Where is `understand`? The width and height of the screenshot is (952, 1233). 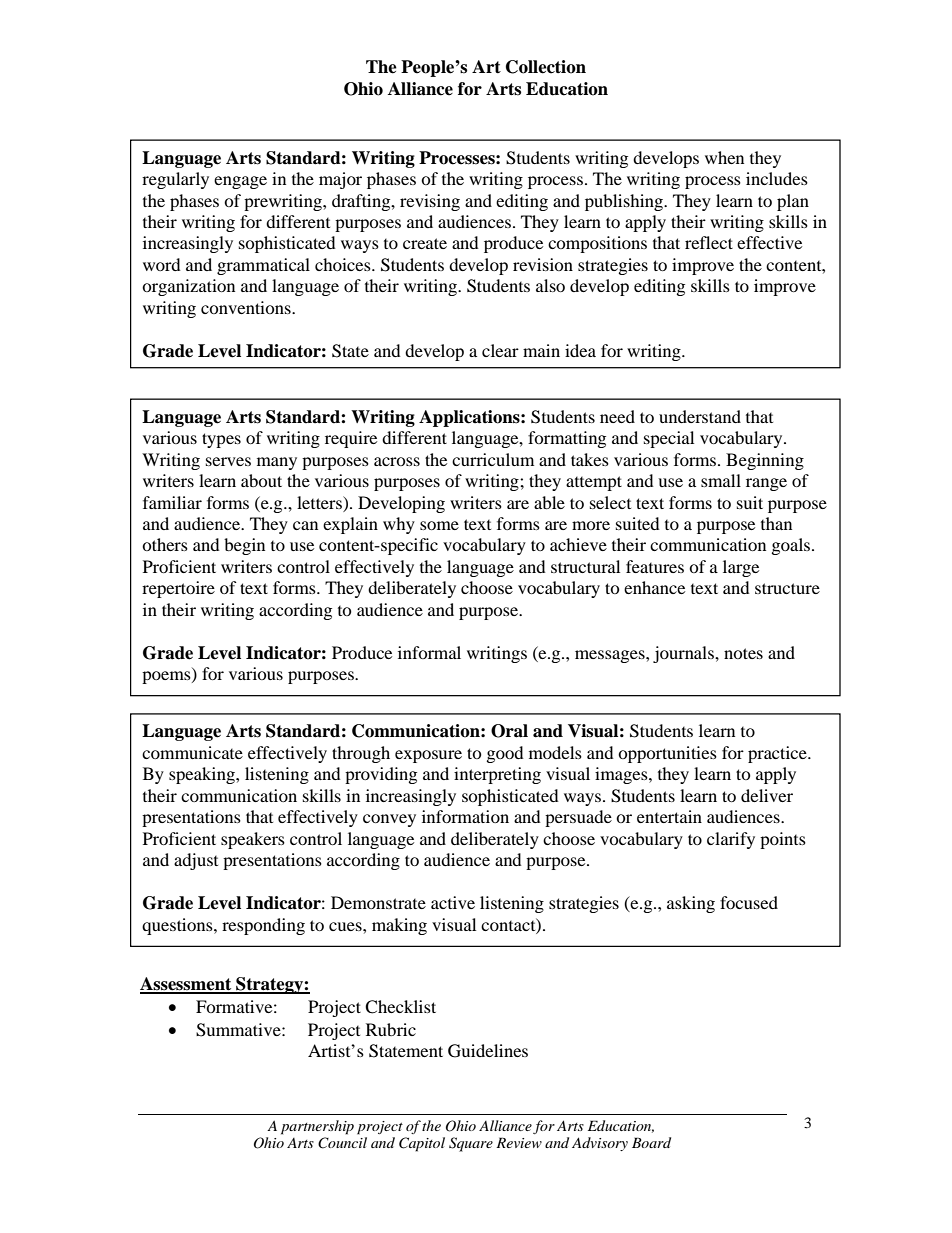
understand is located at coordinates (700, 416).
